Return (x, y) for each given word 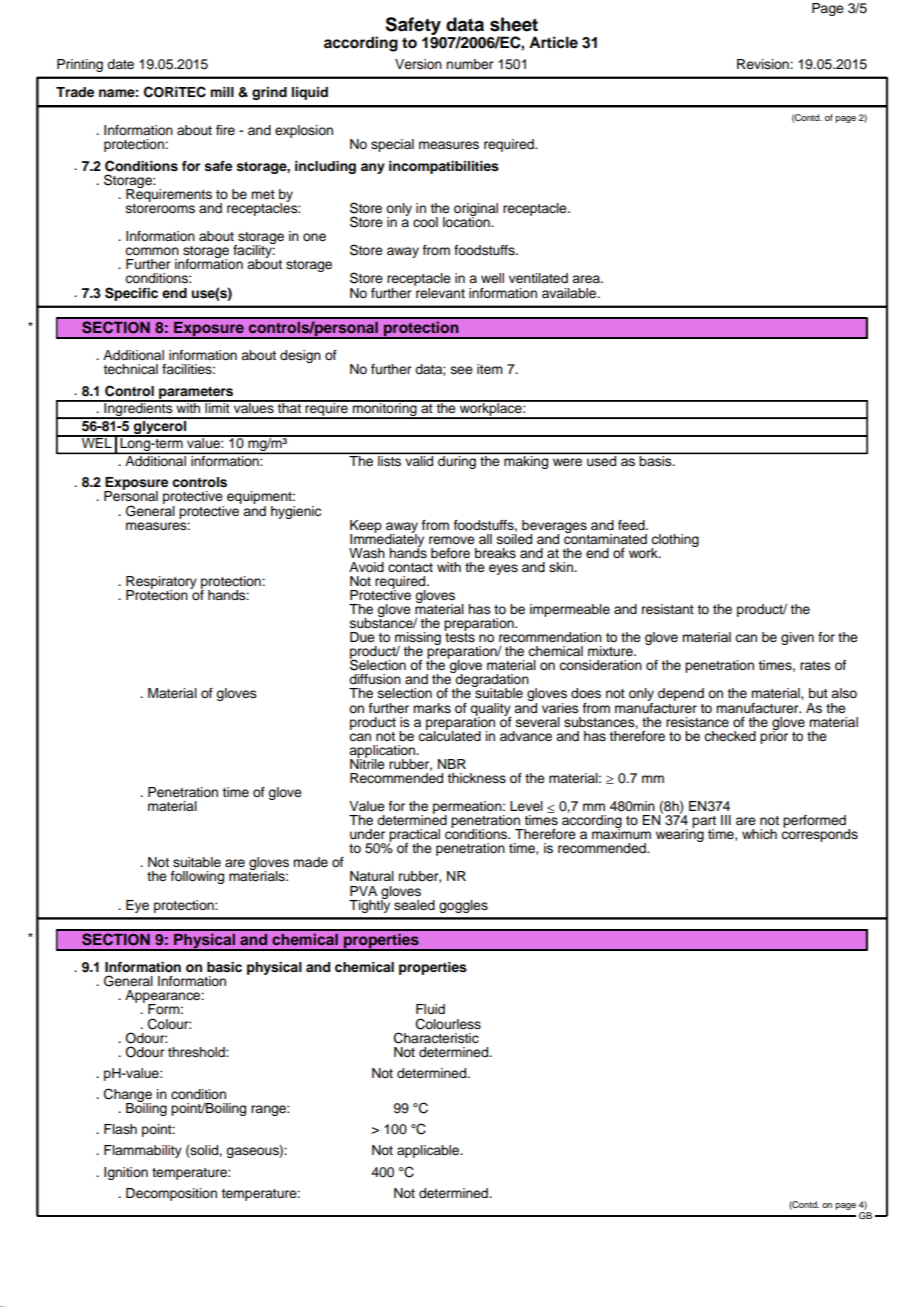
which (759, 834)
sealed (414, 905)
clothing (675, 541)
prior (774, 736)
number (469, 64)
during (457, 461)
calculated (449, 735)
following (197, 877)
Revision (764, 64)
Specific (131, 294)
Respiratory (161, 583)
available (570, 293)
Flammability (143, 1151)
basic (224, 967)
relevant (439, 292)
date (120, 64)
